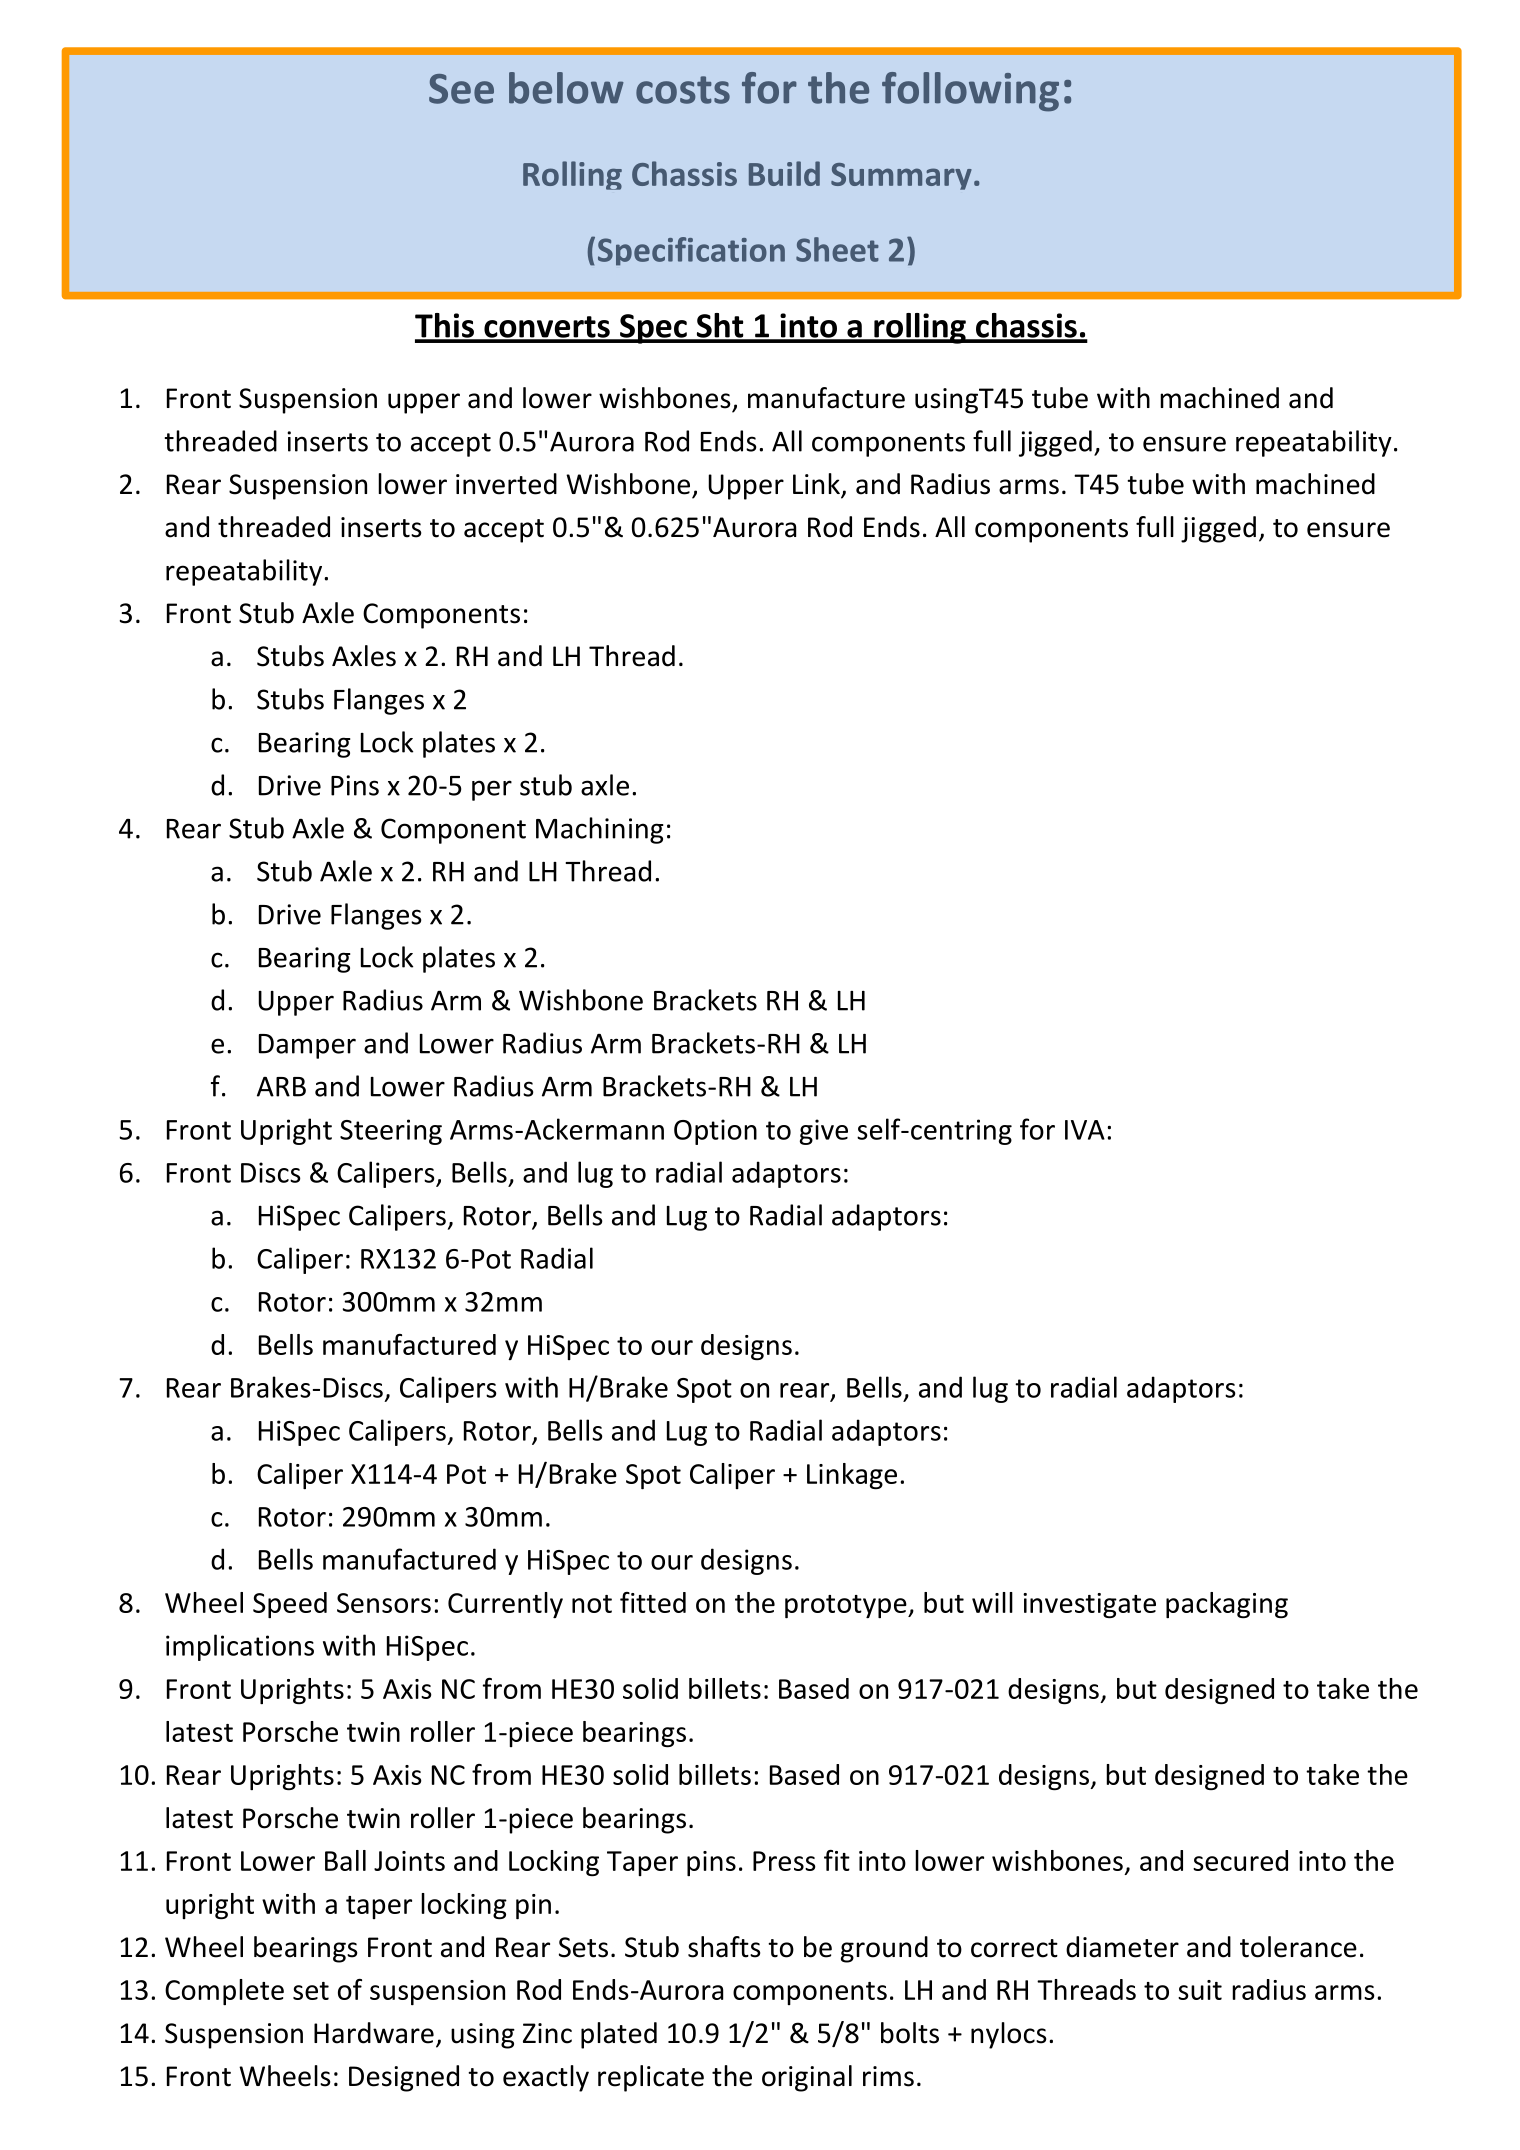 The height and width of the screenshot is (2150, 1520). I want to click on Damper, so click(307, 1046).
